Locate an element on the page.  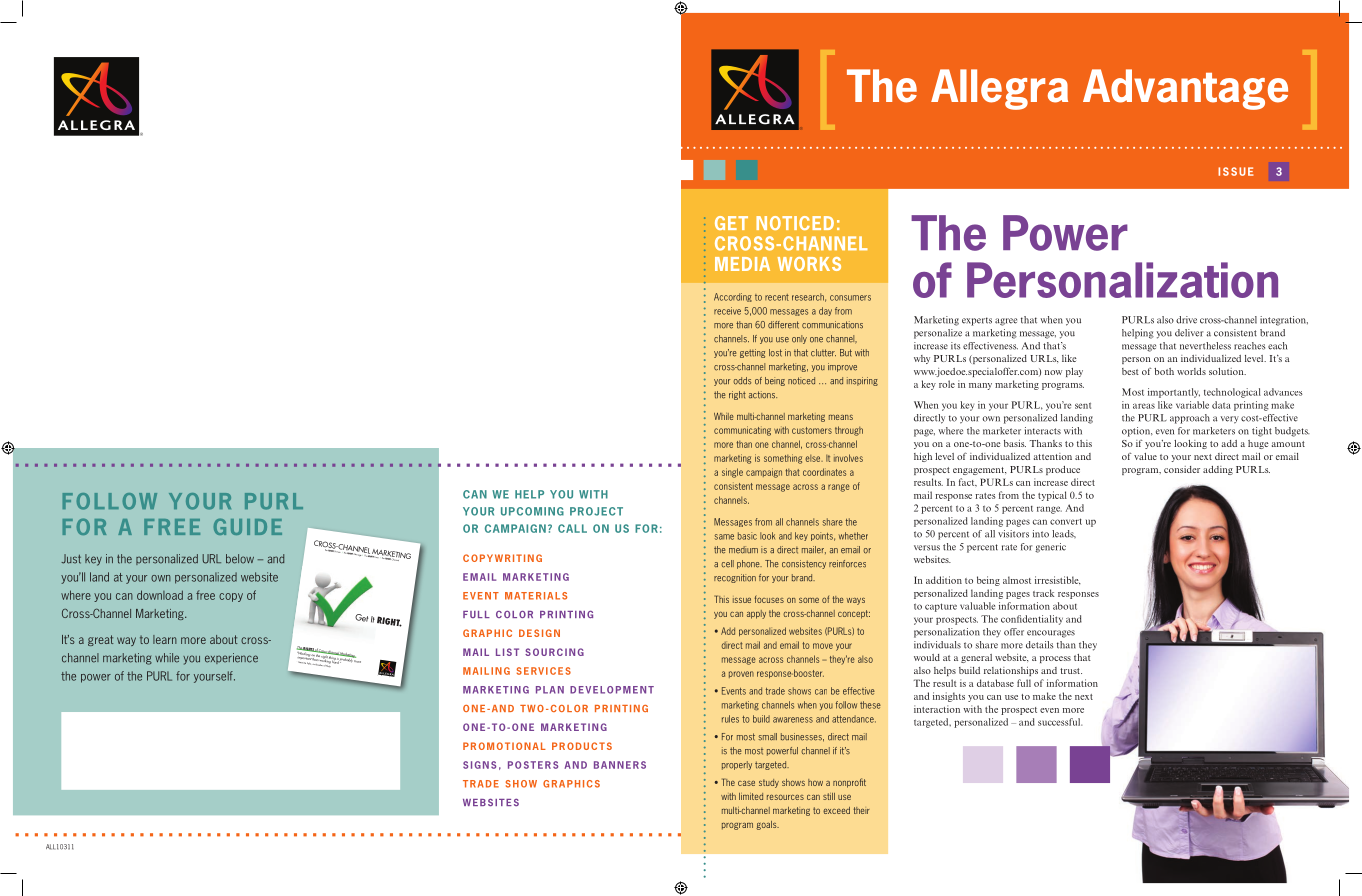
below is located at coordinates (240, 559).
